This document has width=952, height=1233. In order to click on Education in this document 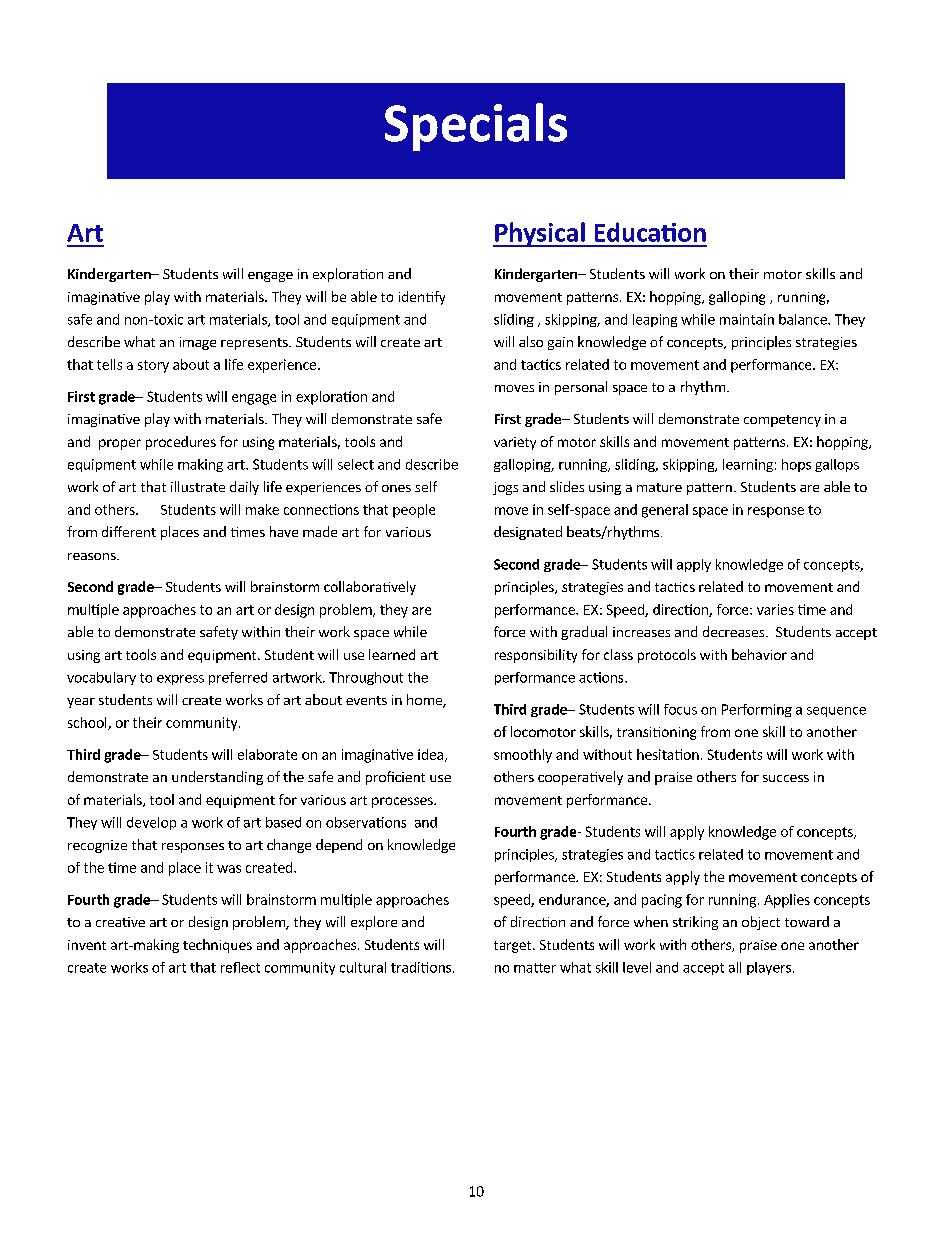, I will do `click(650, 232)`.
